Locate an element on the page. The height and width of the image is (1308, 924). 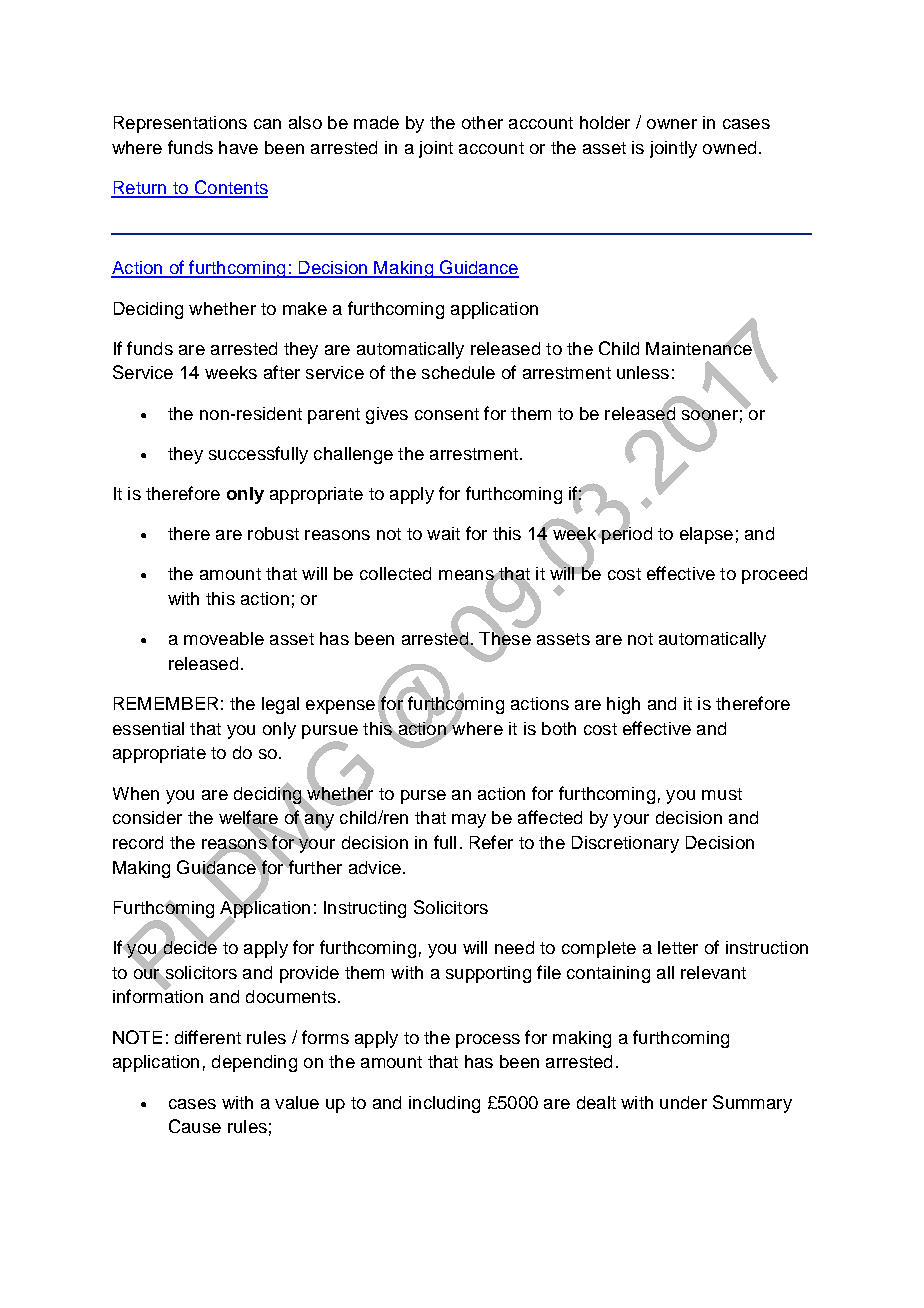
other is located at coordinates (482, 122).
